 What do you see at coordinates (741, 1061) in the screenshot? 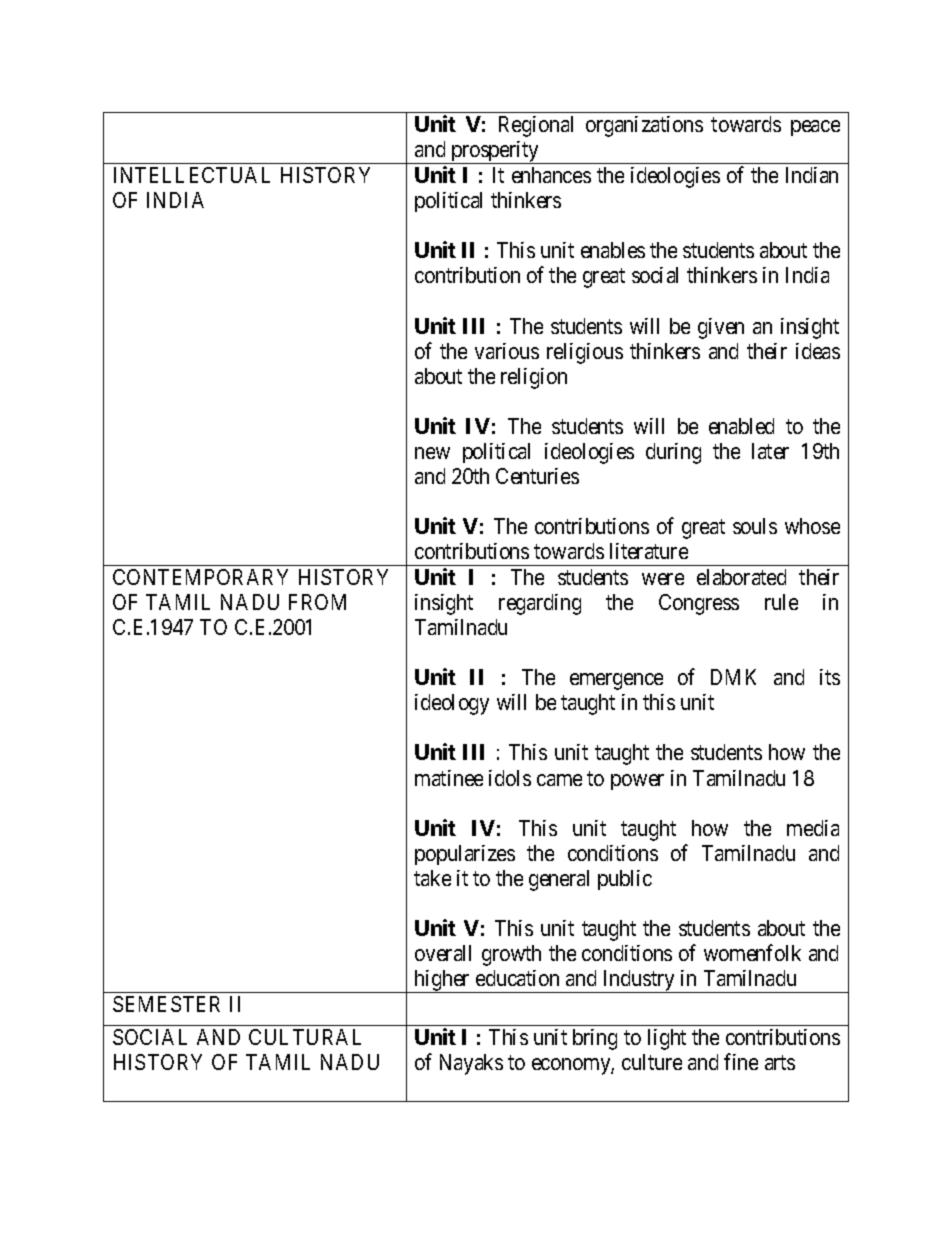
I see `fine` at bounding box center [741, 1061].
